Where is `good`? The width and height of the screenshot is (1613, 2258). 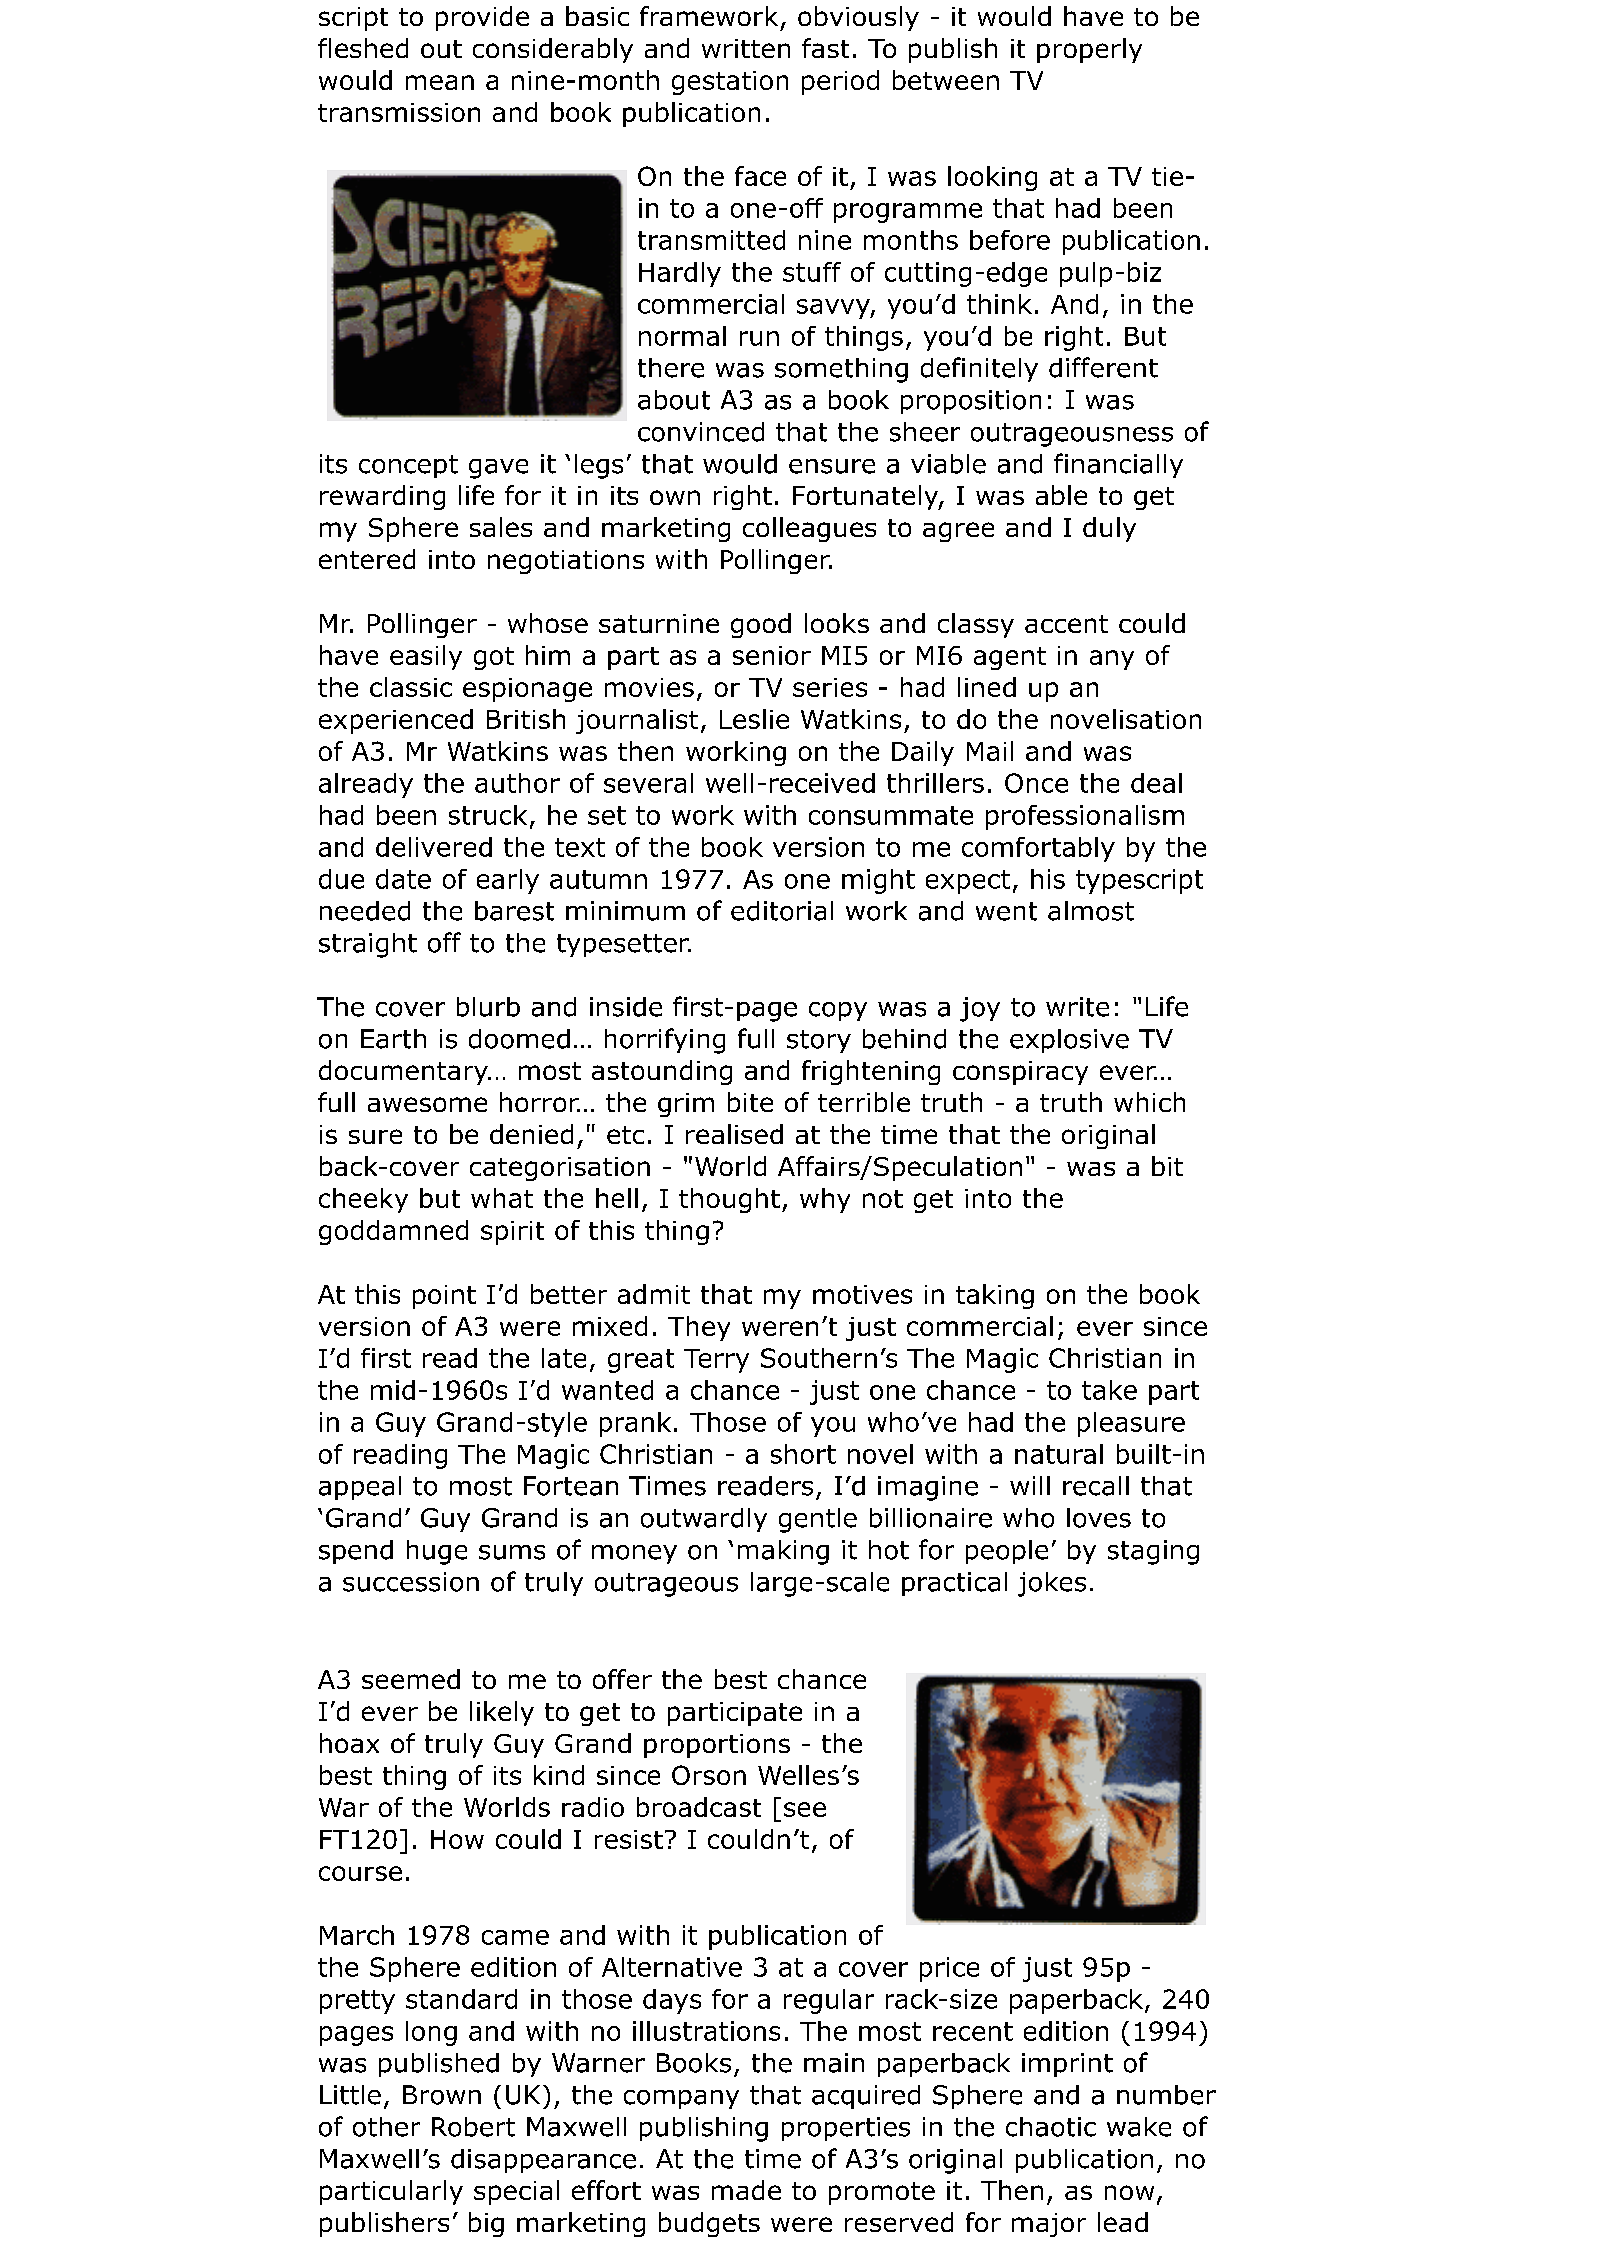 good is located at coordinates (761, 625).
